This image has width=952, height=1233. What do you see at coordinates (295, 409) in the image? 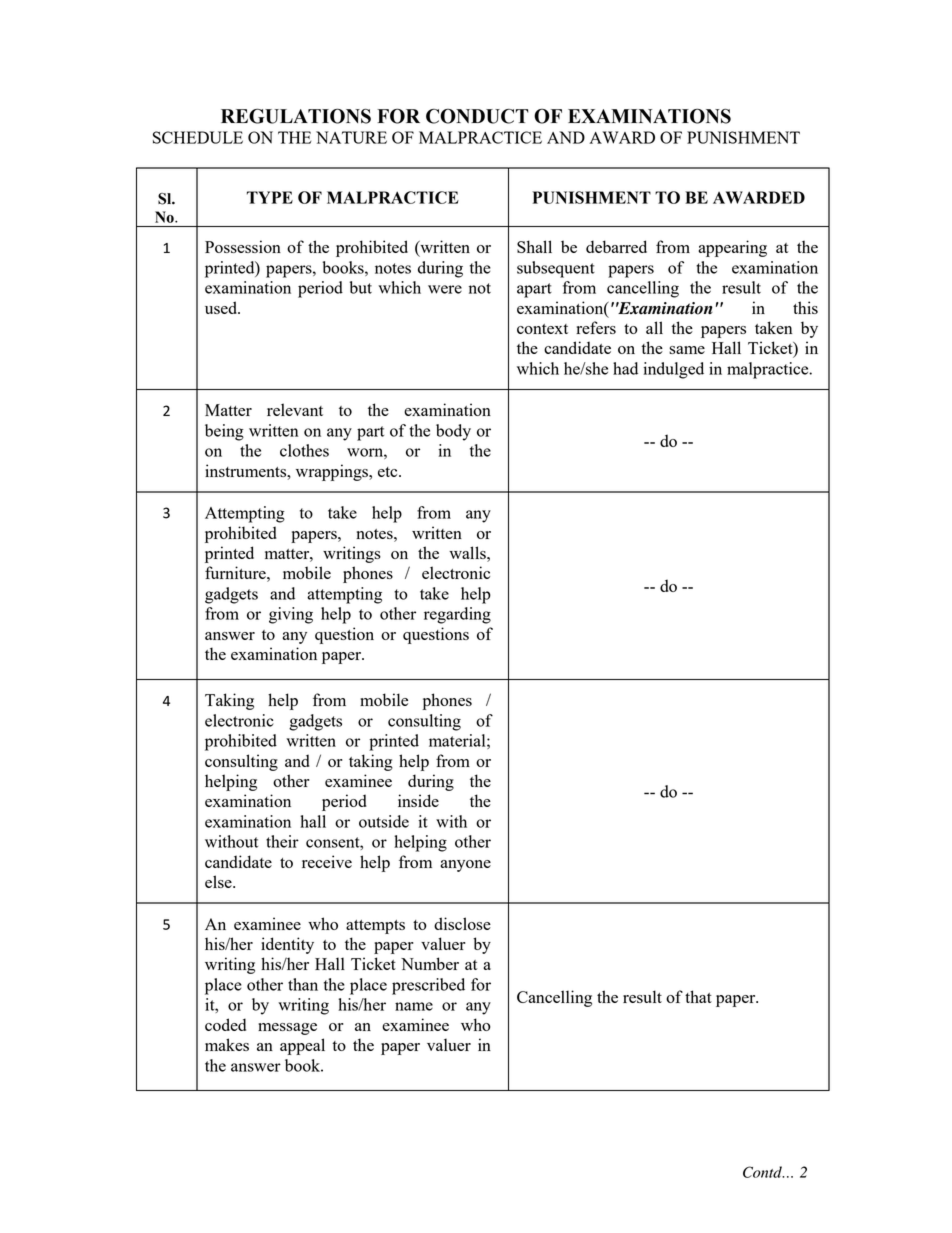
I see `relevant` at bounding box center [295, 409].
